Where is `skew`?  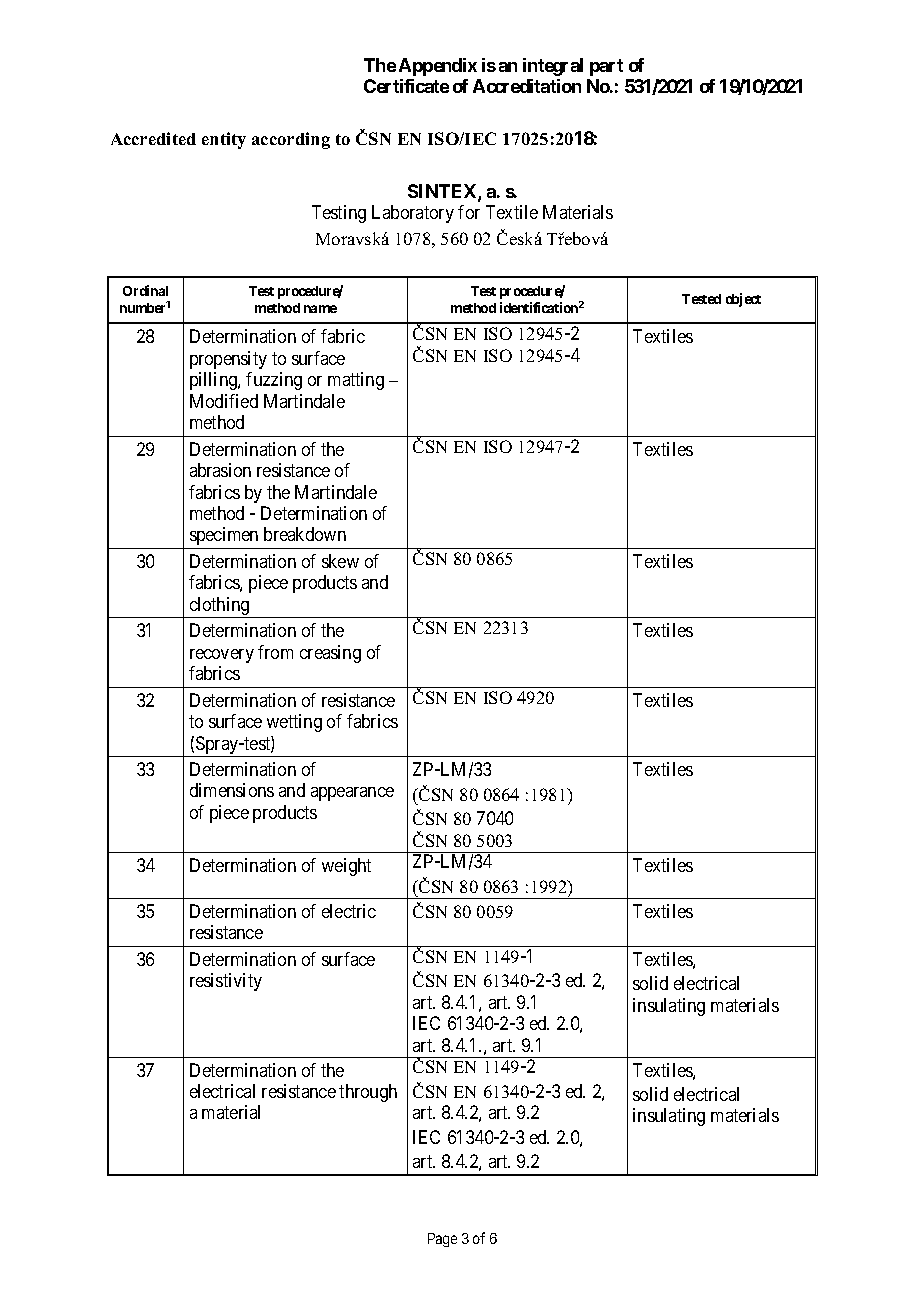
skew is located at coordinates (340, 561).
